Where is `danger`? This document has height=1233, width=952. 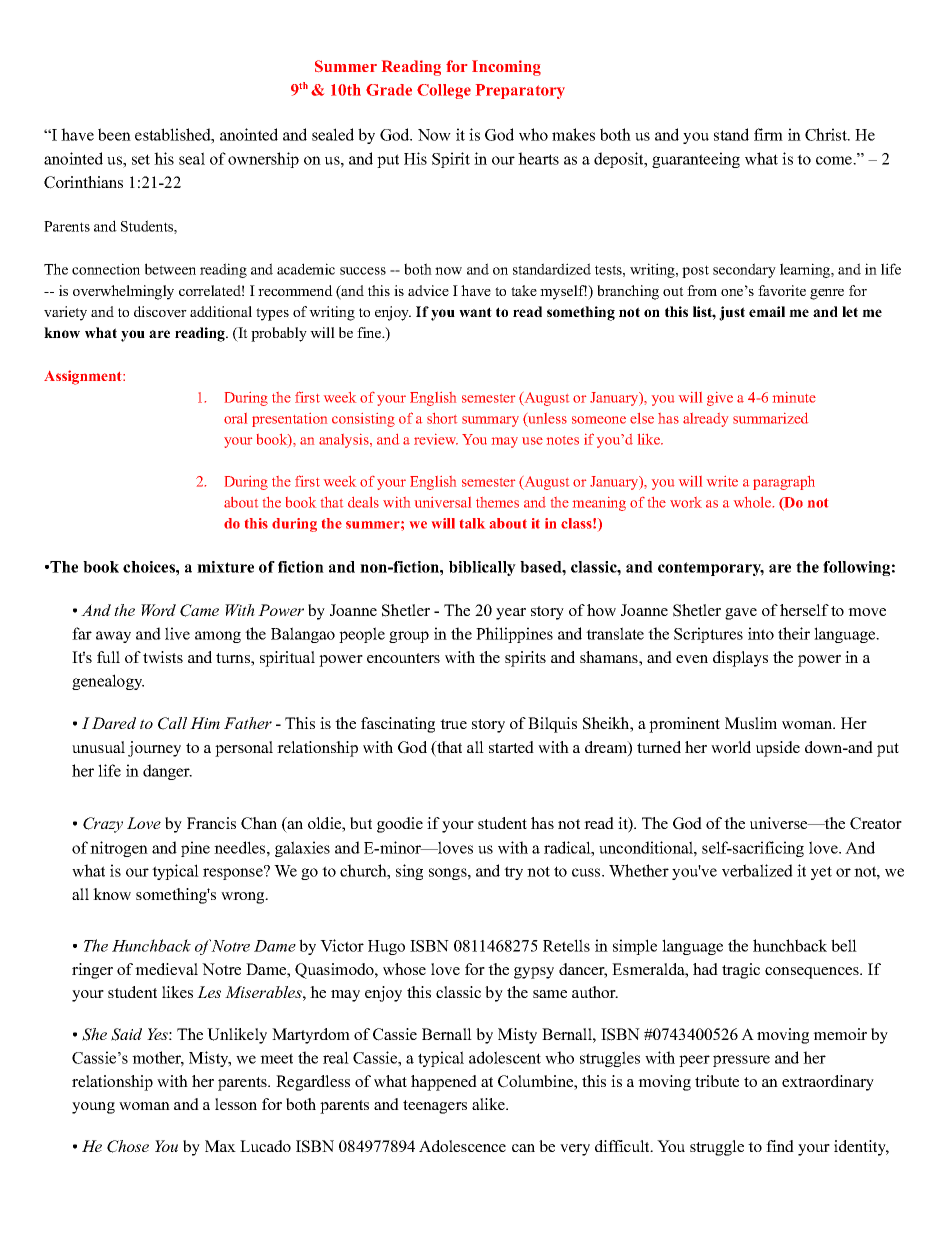
danger is located at coordinates (167, 772).
